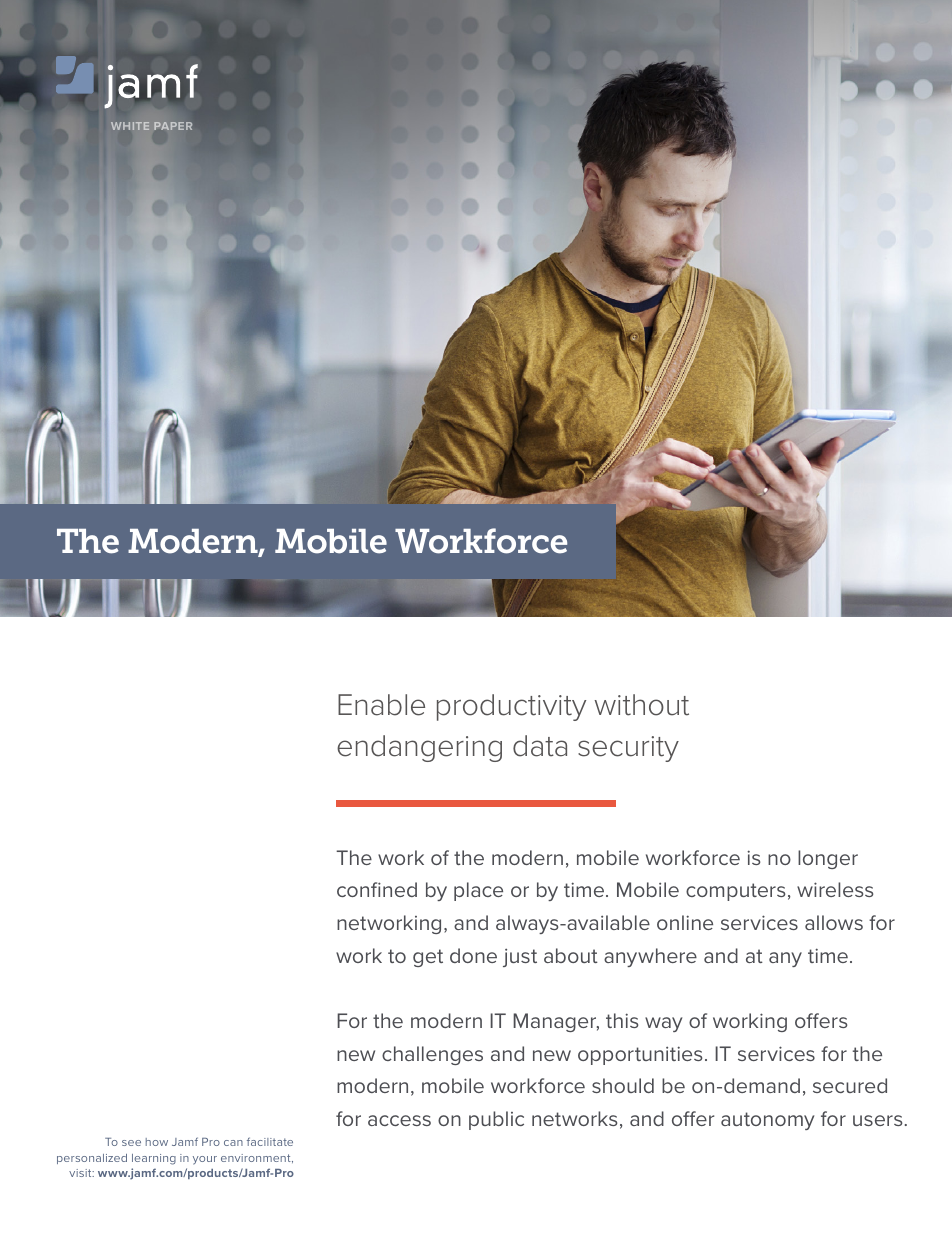 This image has height=1233, width=952. Describe the element at coordinates (173, 126) in the image. I see `PAPER` at that location.
